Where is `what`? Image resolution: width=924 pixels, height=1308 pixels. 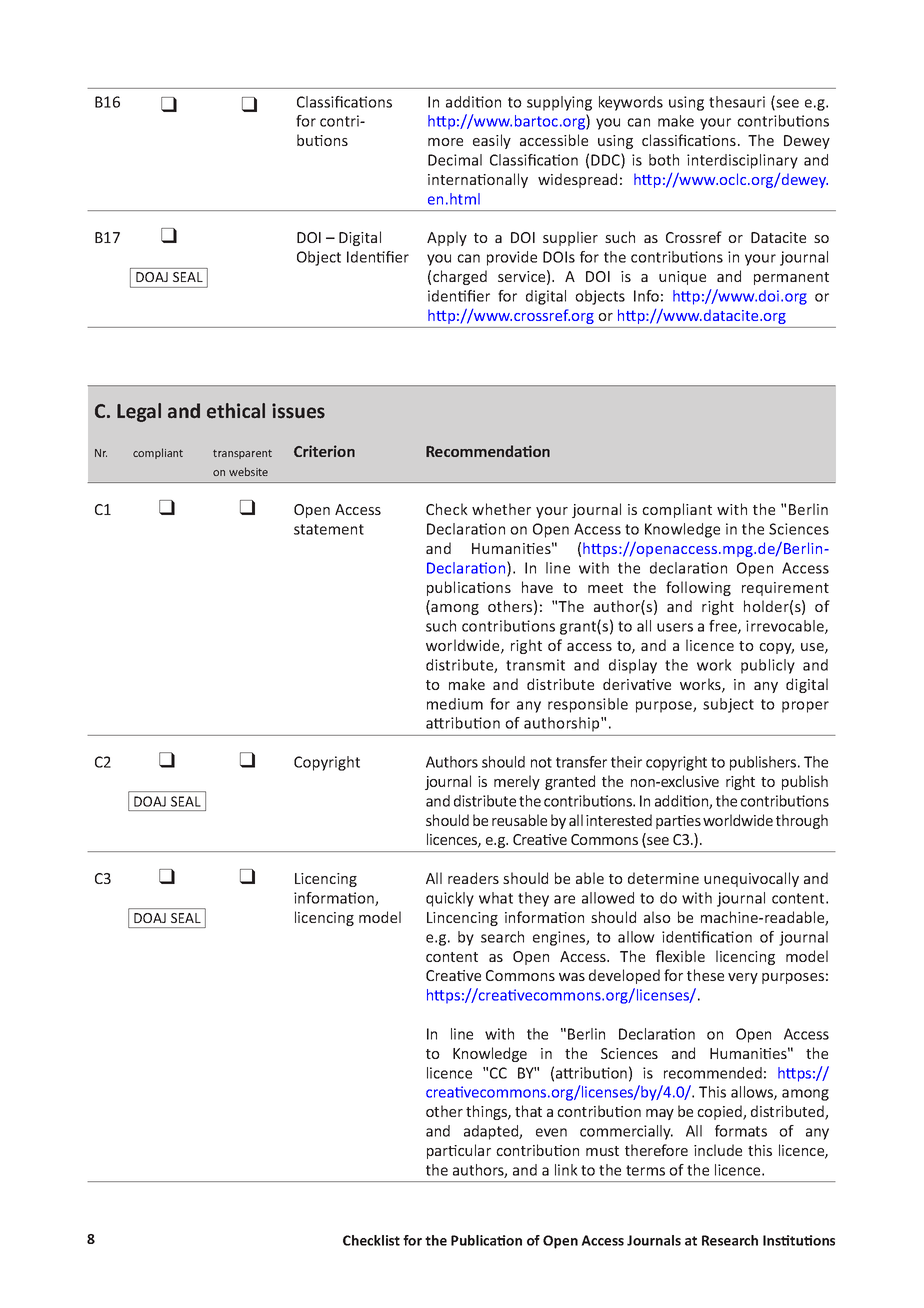 what is located at coordinates (496, 898).
